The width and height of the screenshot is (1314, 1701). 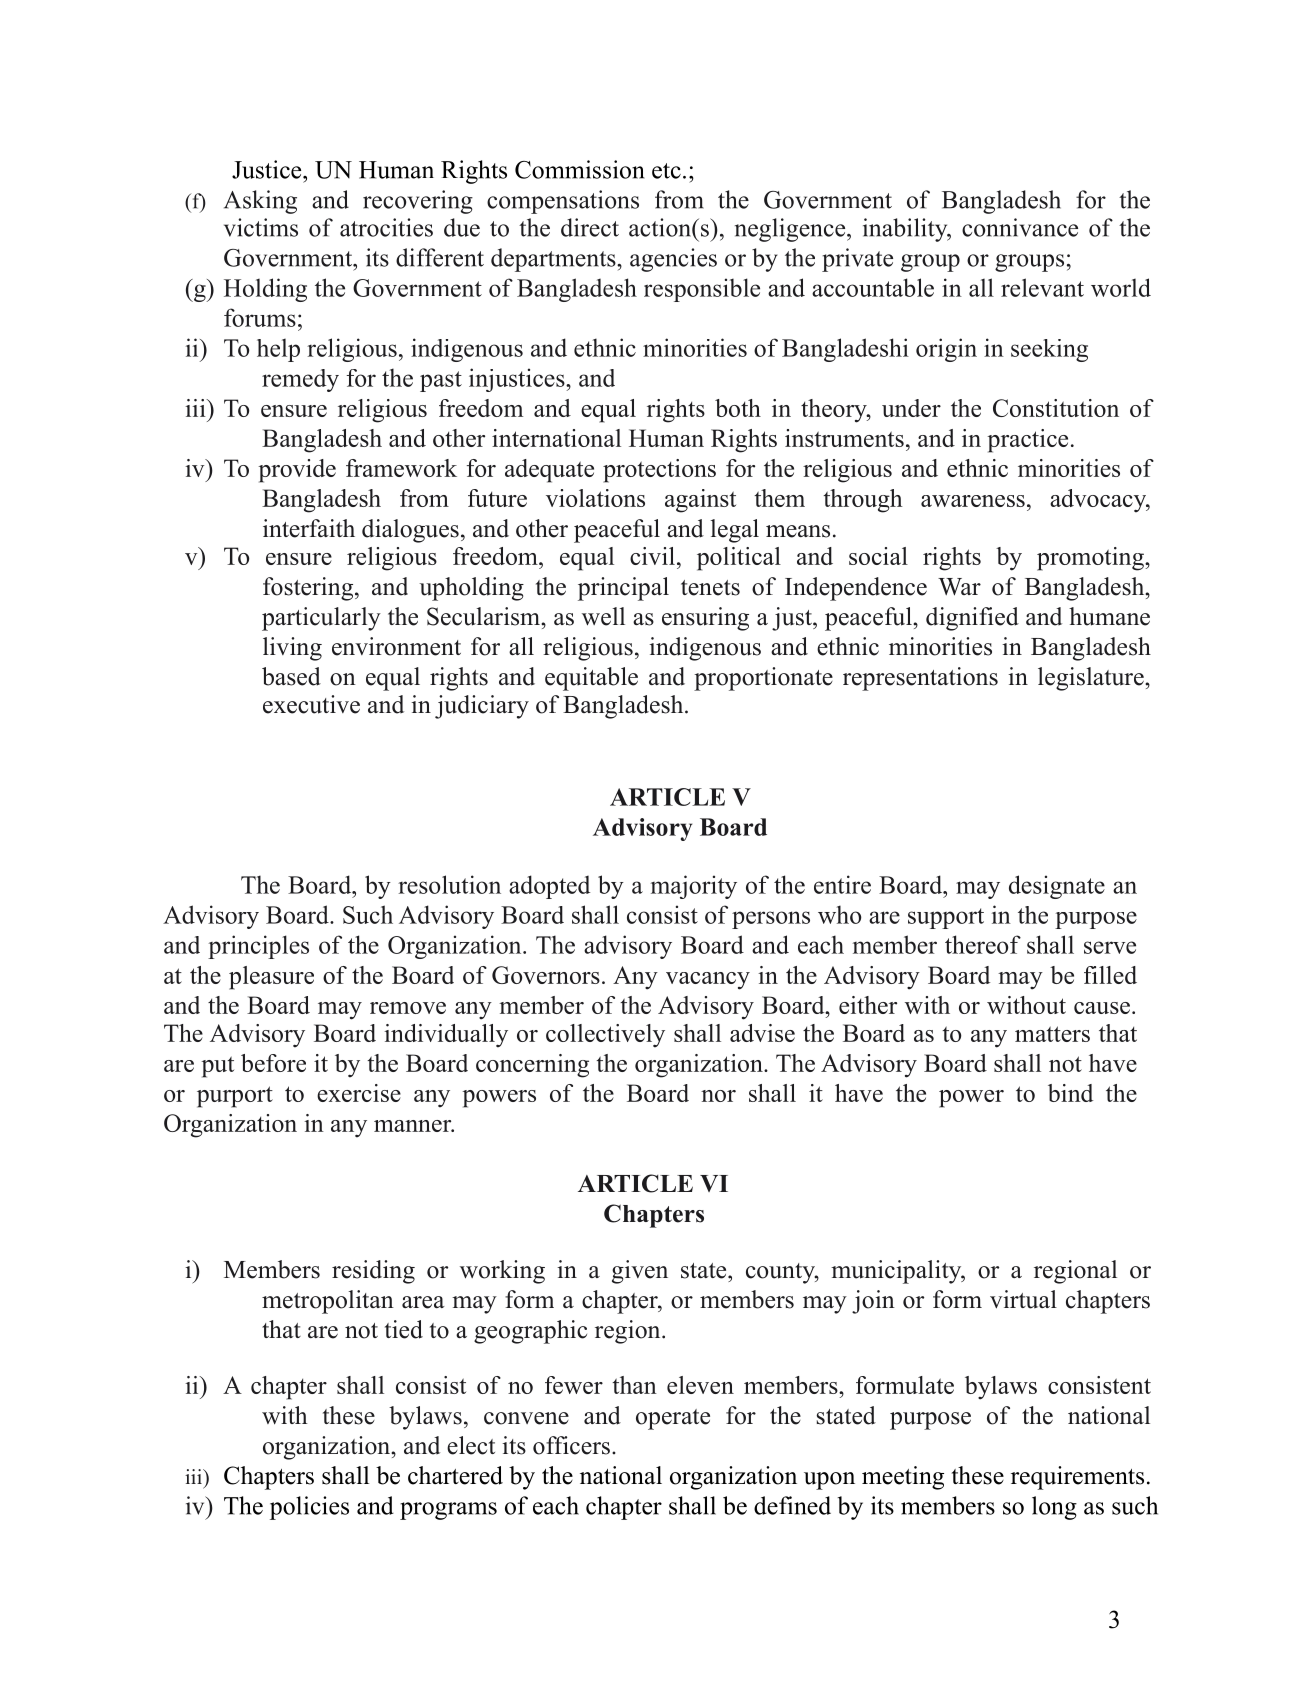 I want to click on designate, so click(x=1057, y=887).
